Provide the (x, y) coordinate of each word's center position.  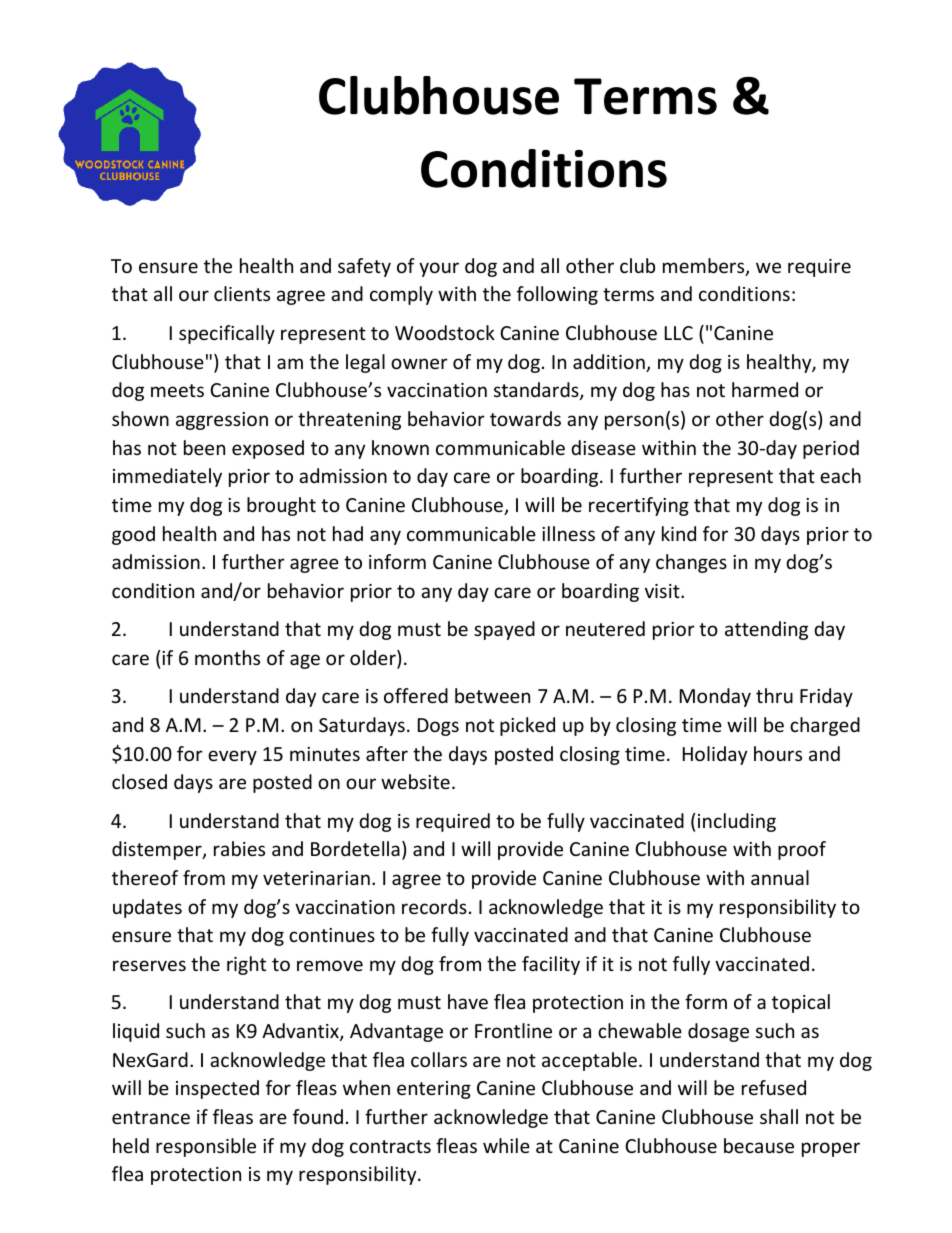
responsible (206, 1147)
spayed (504, 630)
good (133, 535)
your (439, 269)
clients (242, 293)
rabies (239, 848)
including (737, 822)
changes (691, 563)
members (705, 267)
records (434, 906)
